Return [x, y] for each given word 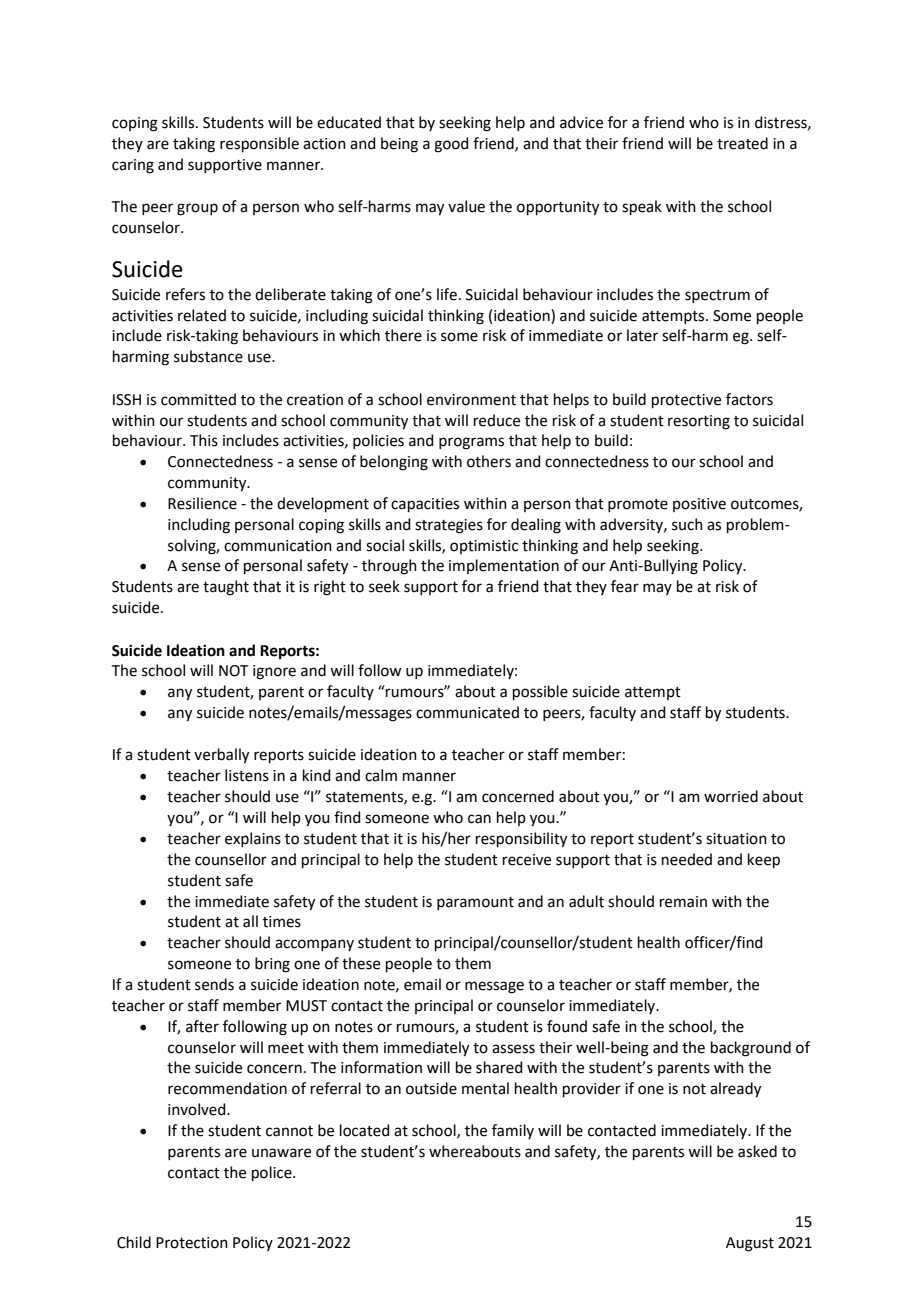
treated [742, 143]
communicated [467, 712]
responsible [259, 144]
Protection [192, 1243]
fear [625, 586]
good [451, 145]
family [513, 1131]
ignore [274, 672]
